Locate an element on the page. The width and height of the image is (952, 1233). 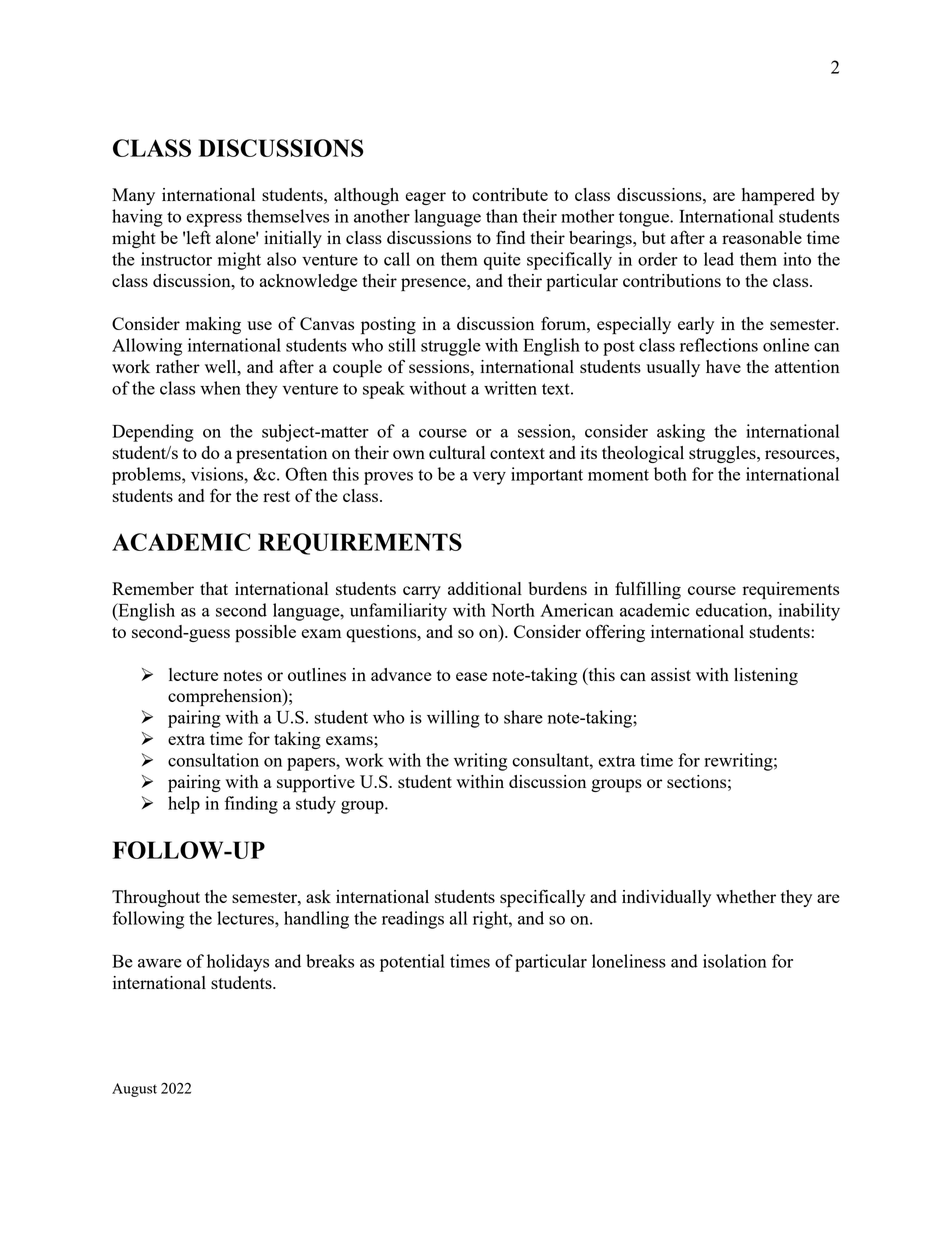
fulfilling is located at coordinates (648, 590).
